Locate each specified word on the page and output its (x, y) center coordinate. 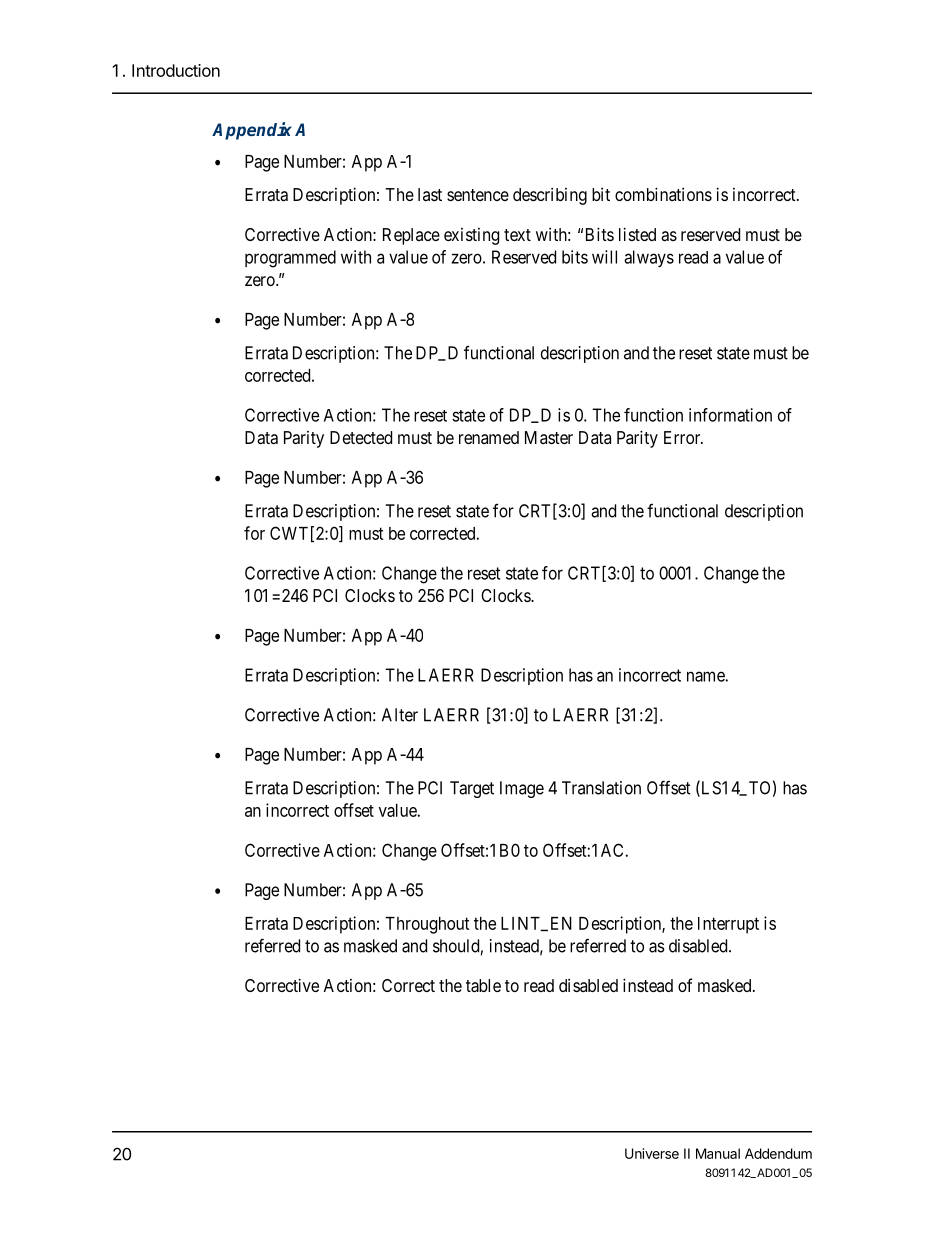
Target (472, 789)
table (483, 985)
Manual (718, 1153)
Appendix (252, 131)
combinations (663, 194)
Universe (652, 1153)
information (730, 415)
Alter (400, 715)
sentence (478, 195)
